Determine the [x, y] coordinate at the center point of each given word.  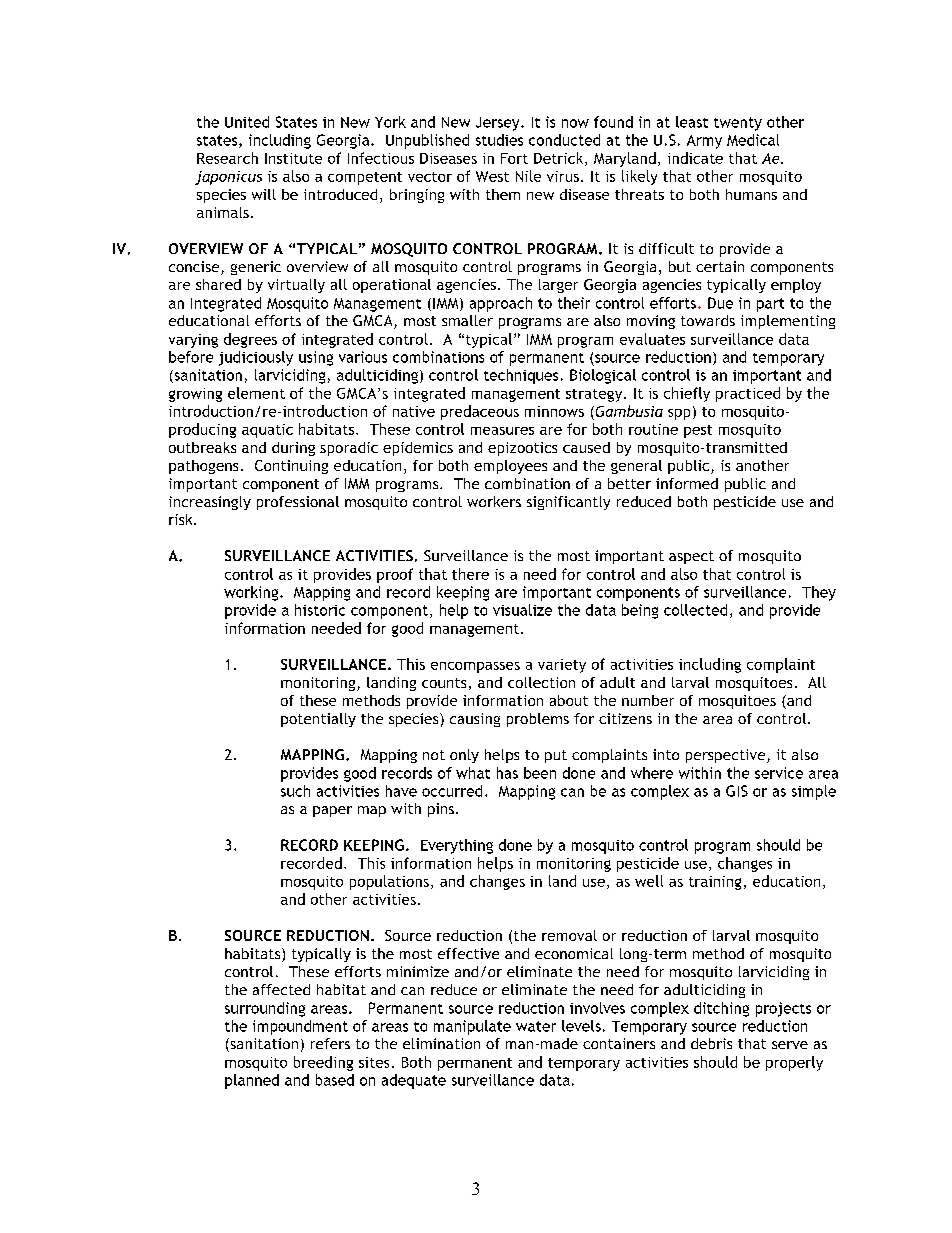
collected [695, 610]
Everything [457, 846]
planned [252, 1081]
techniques [521, 376]
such [295, 791]
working [252, 593]
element [256, 393]
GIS [737, 791]
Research [227, 158]
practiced [748, 394]
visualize [522, 610]
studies [499, 140]
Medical [753, 140]
